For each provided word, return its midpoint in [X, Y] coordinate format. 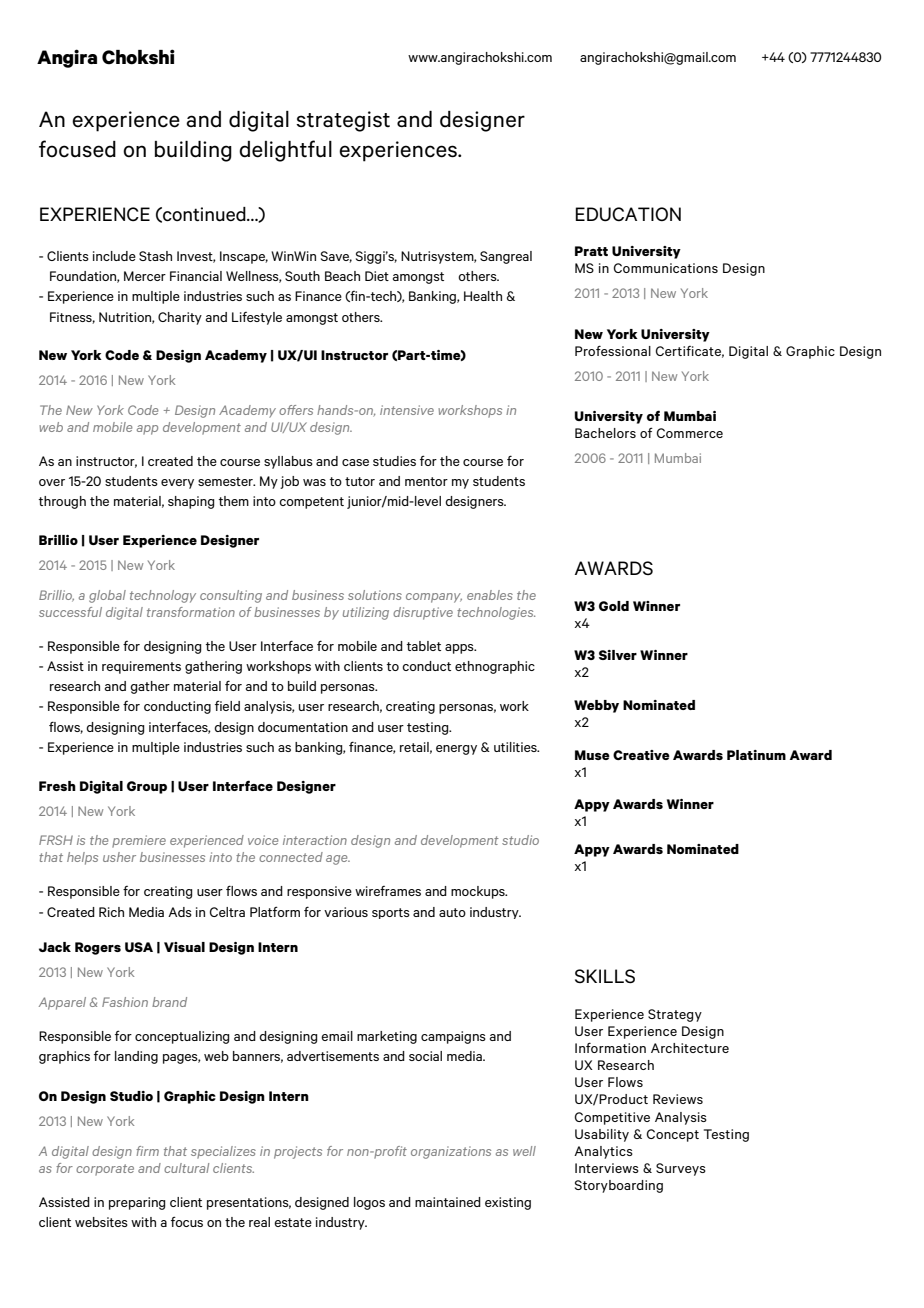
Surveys [681, 1169]
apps [460, 649]
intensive [407, 410]
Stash [155, 256]
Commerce [690, 433]
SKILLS [605, 976]
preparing [137, 1203]
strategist [343, 121]
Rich [111, 912]
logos [369, 1203]
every [177, 484]
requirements [141, 667]
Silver [618, 655]
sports [391, 913]
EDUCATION [628, 214]
